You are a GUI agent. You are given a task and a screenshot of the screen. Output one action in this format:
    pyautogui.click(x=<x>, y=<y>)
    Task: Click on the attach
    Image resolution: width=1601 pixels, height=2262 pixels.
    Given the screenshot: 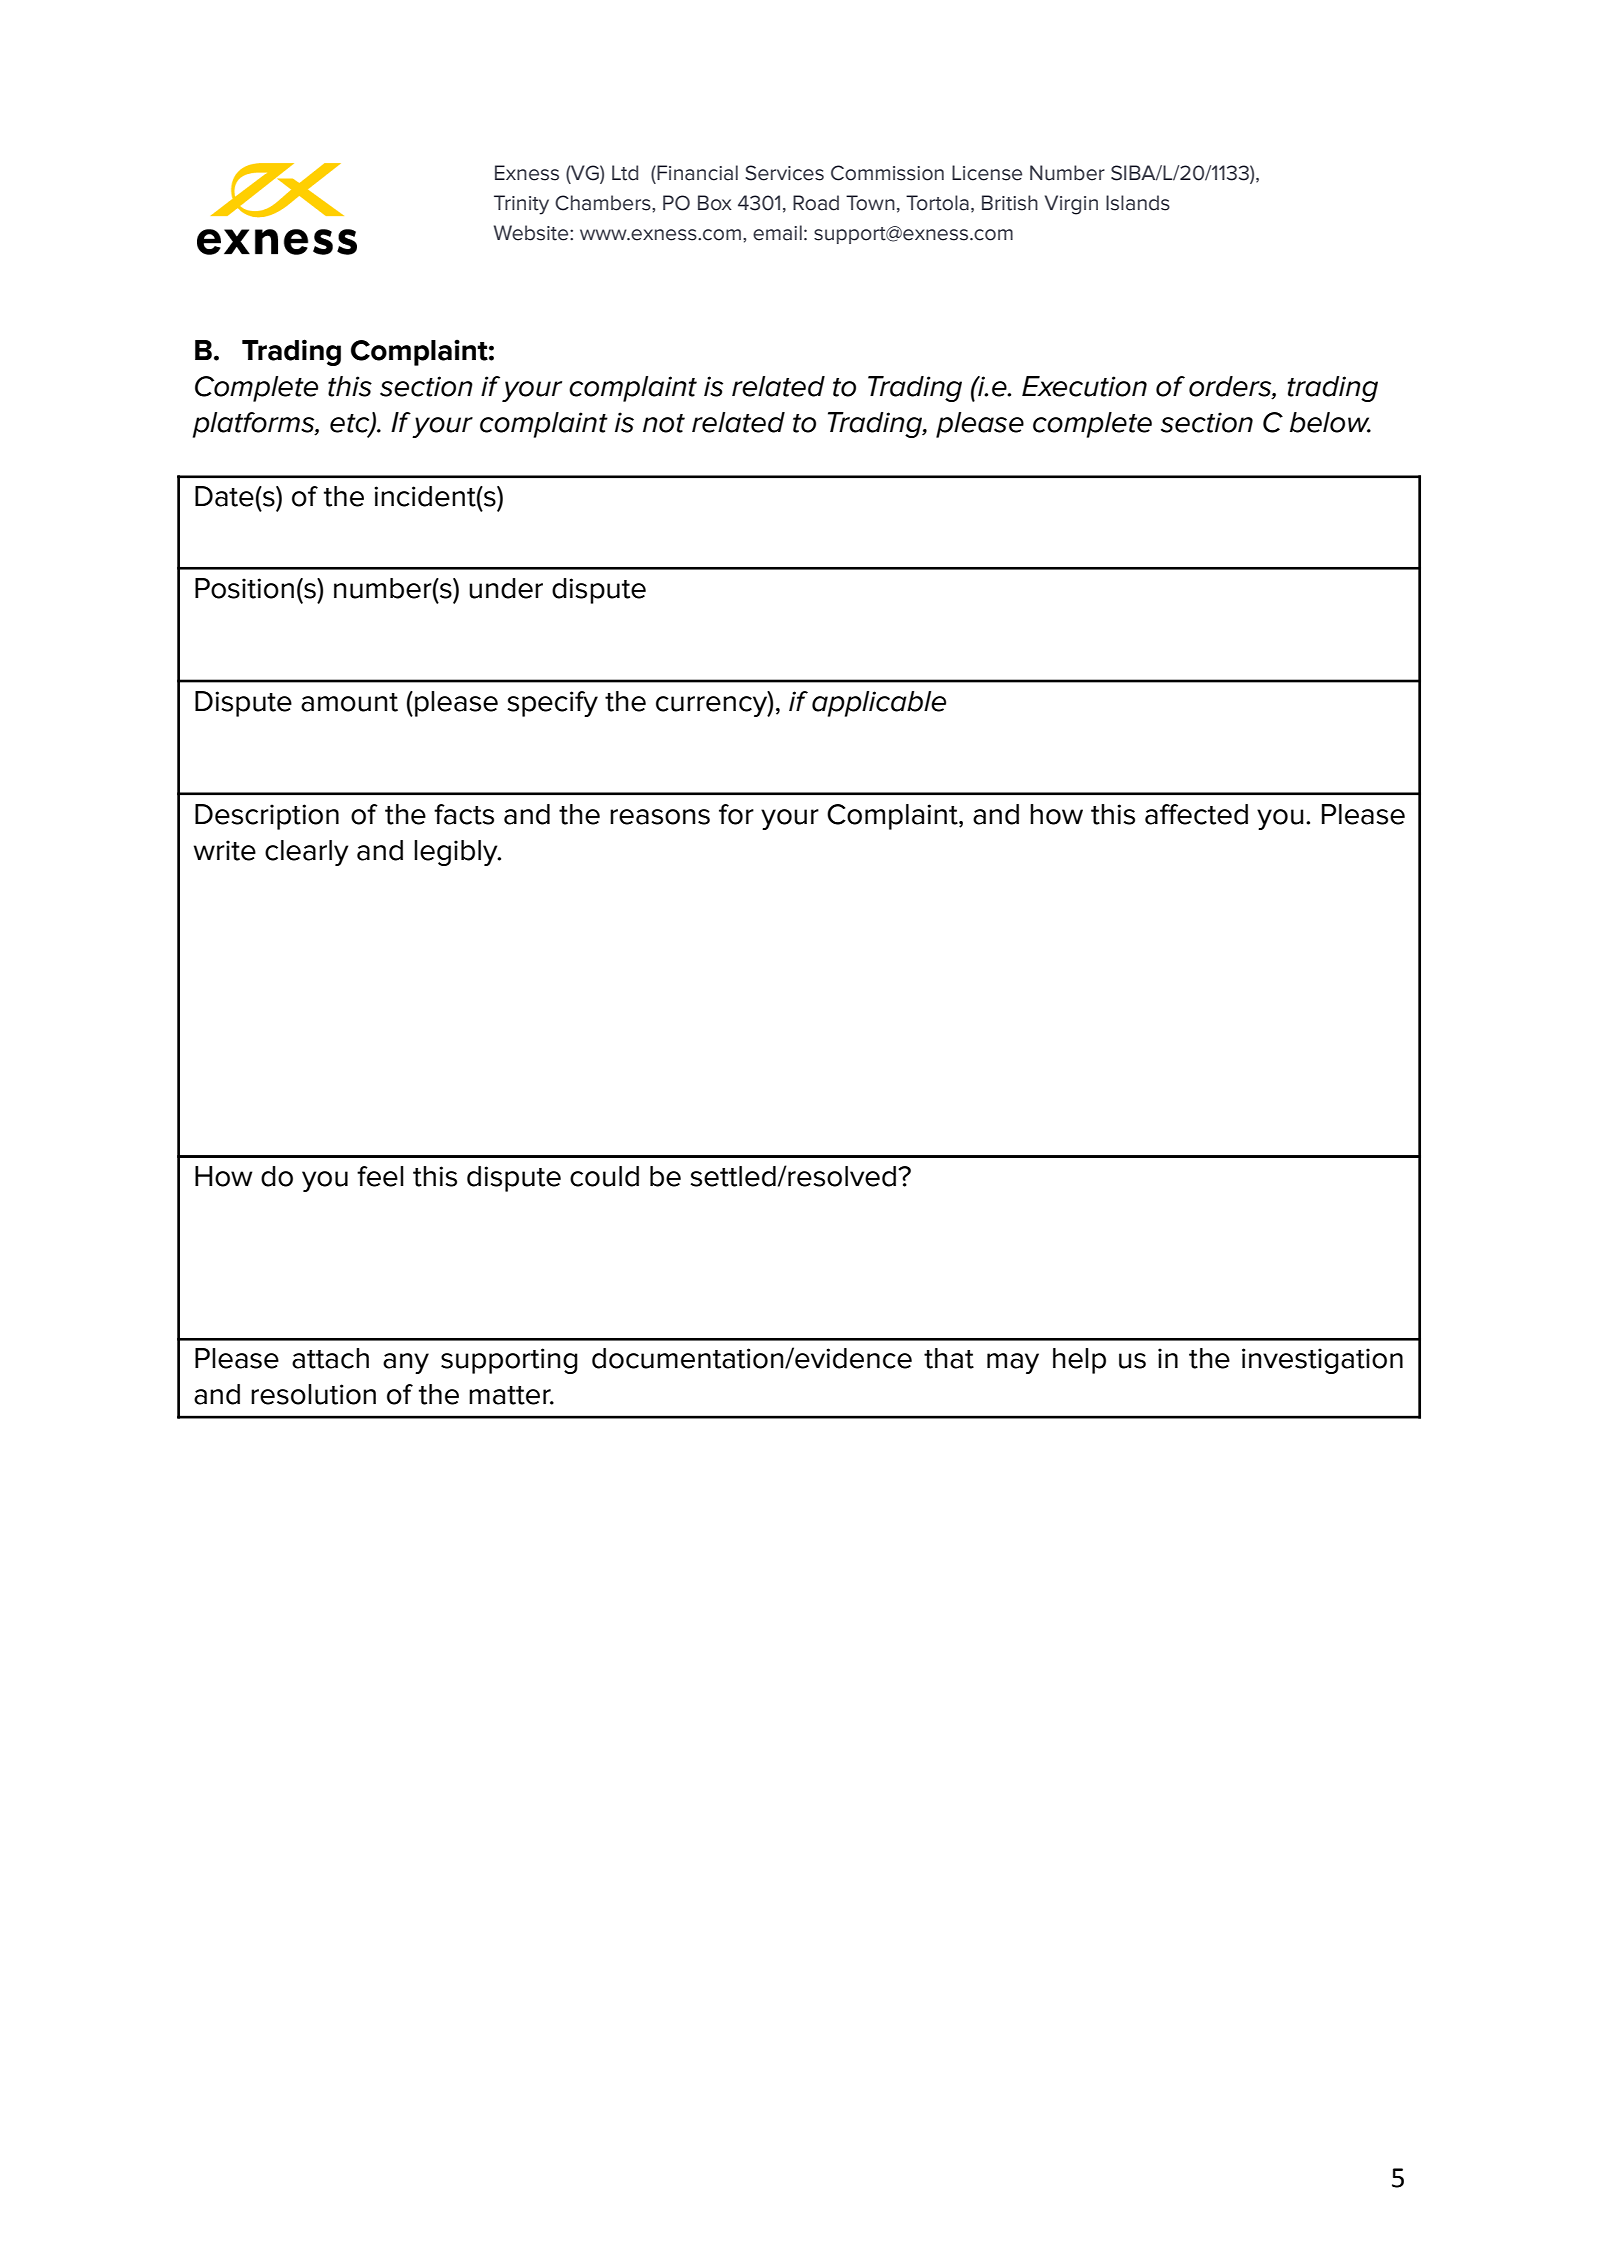 What is the action you would take?
    pyautogui.click(x=330, y=1358)
